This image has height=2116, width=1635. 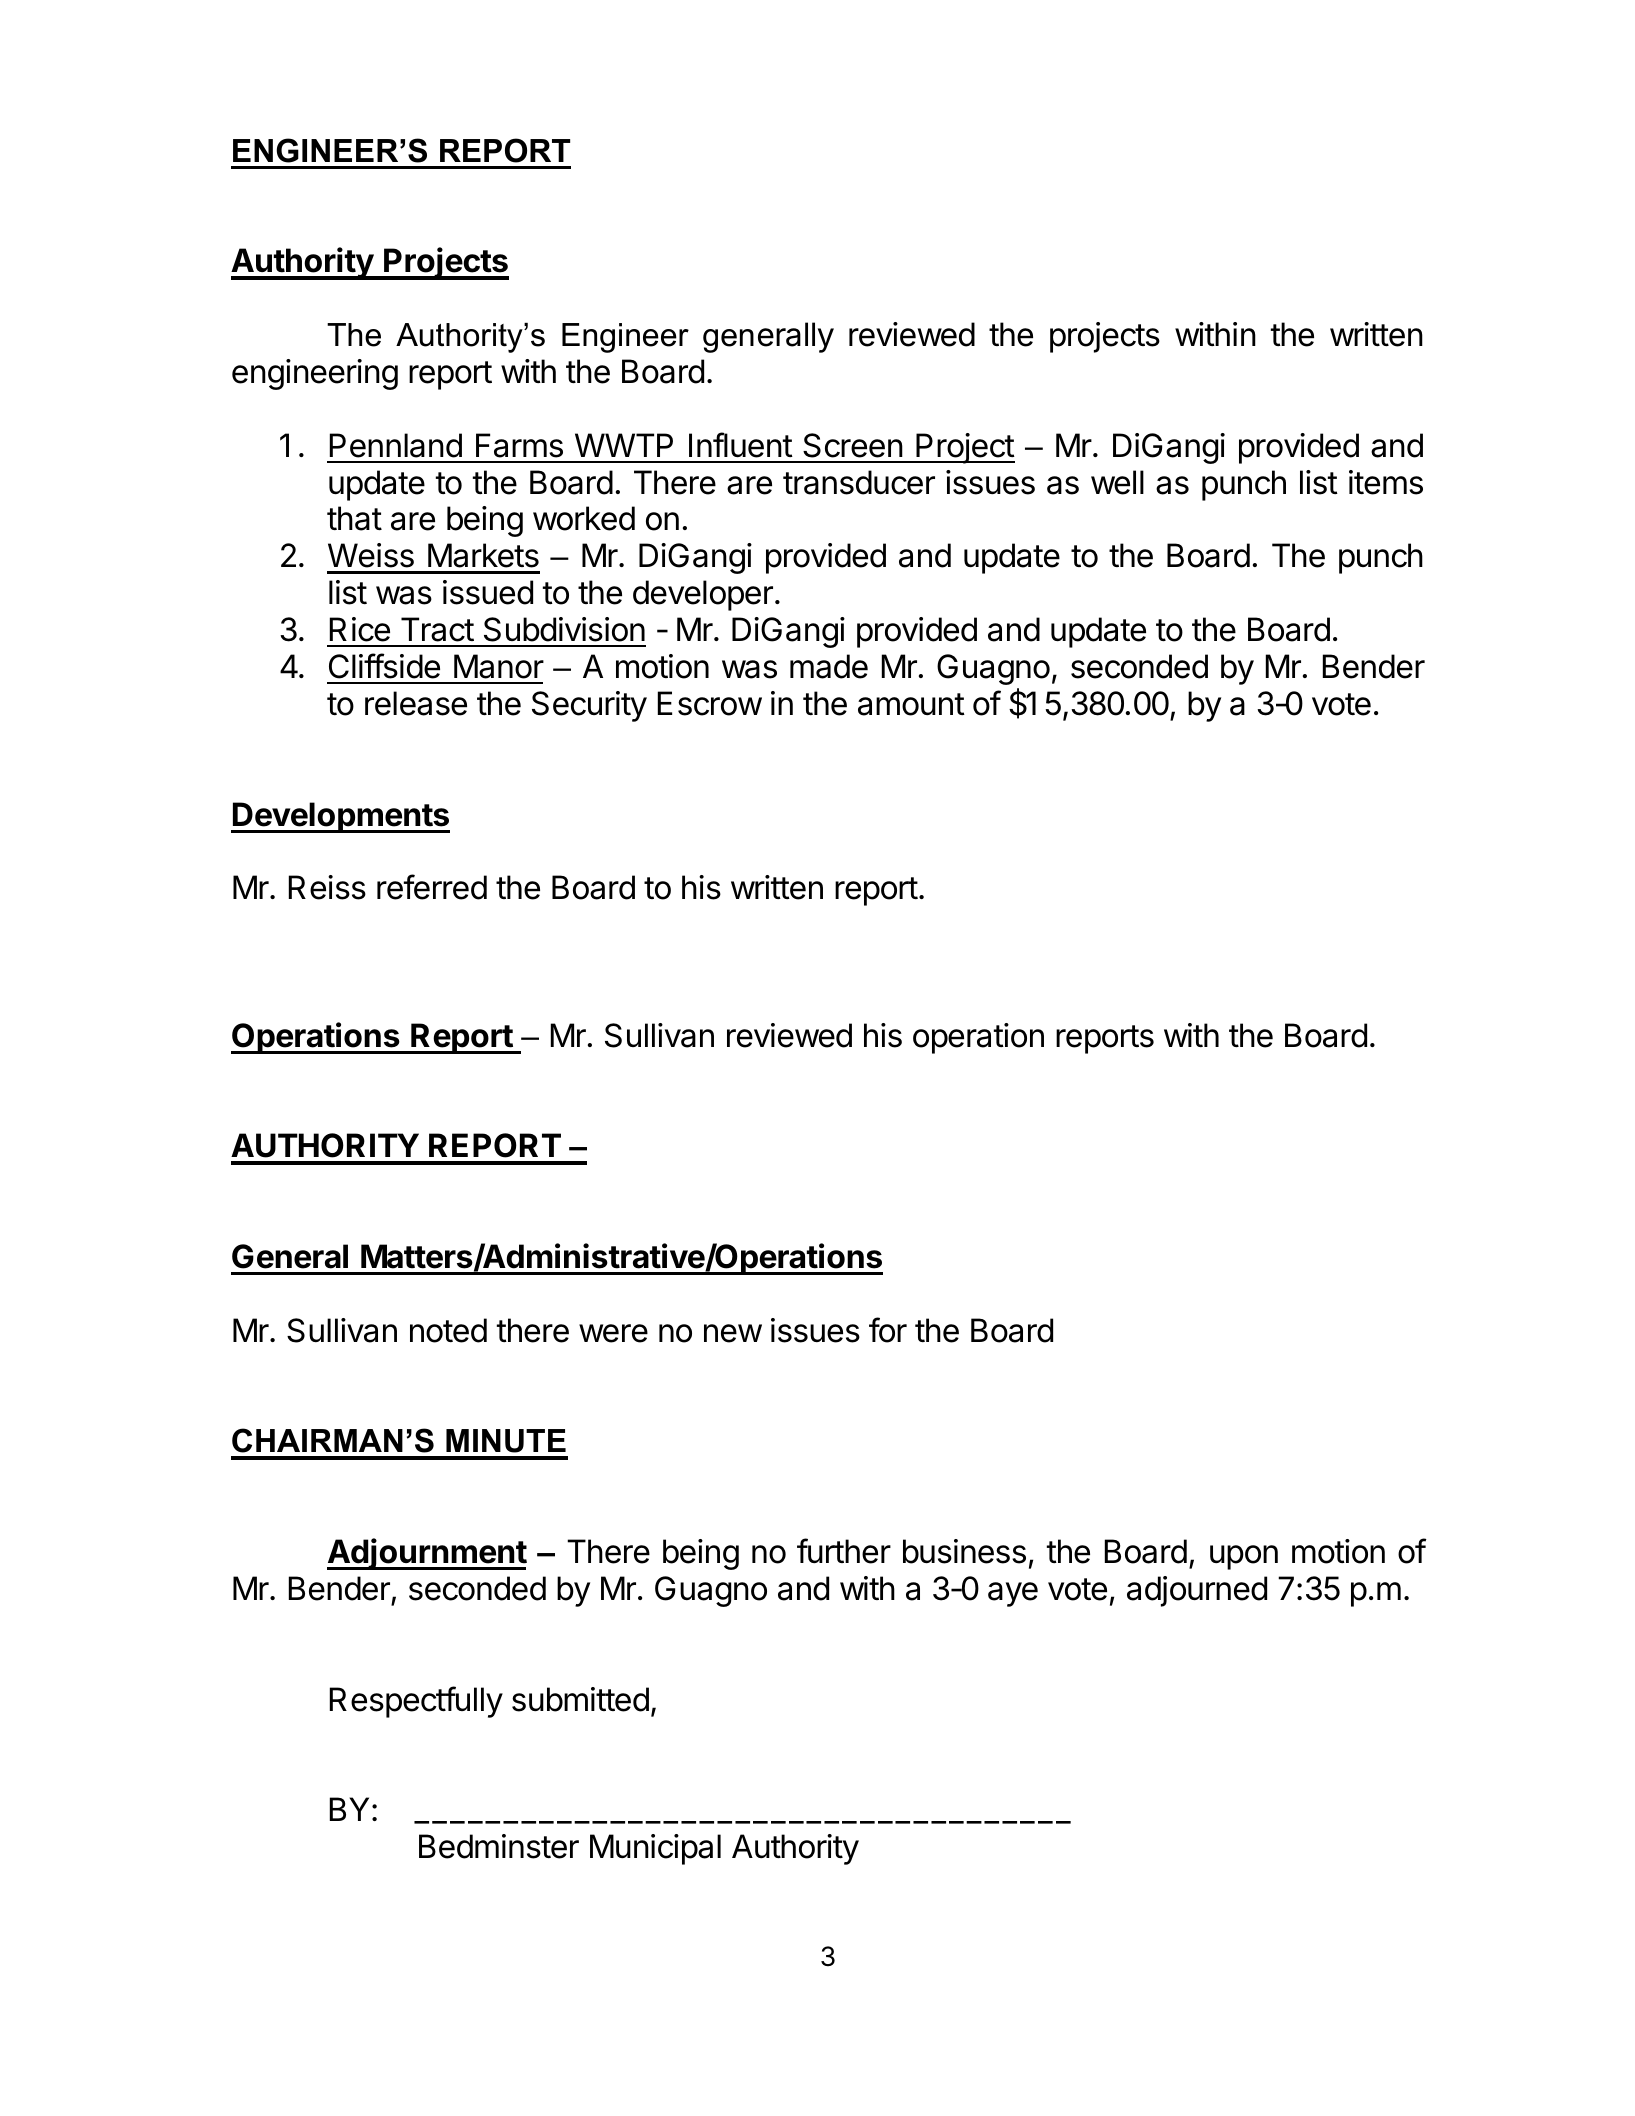 What do you see at coordinates (416, 1702) in the image?
I see `Respectfully` at bounding box center [416, 1702].
